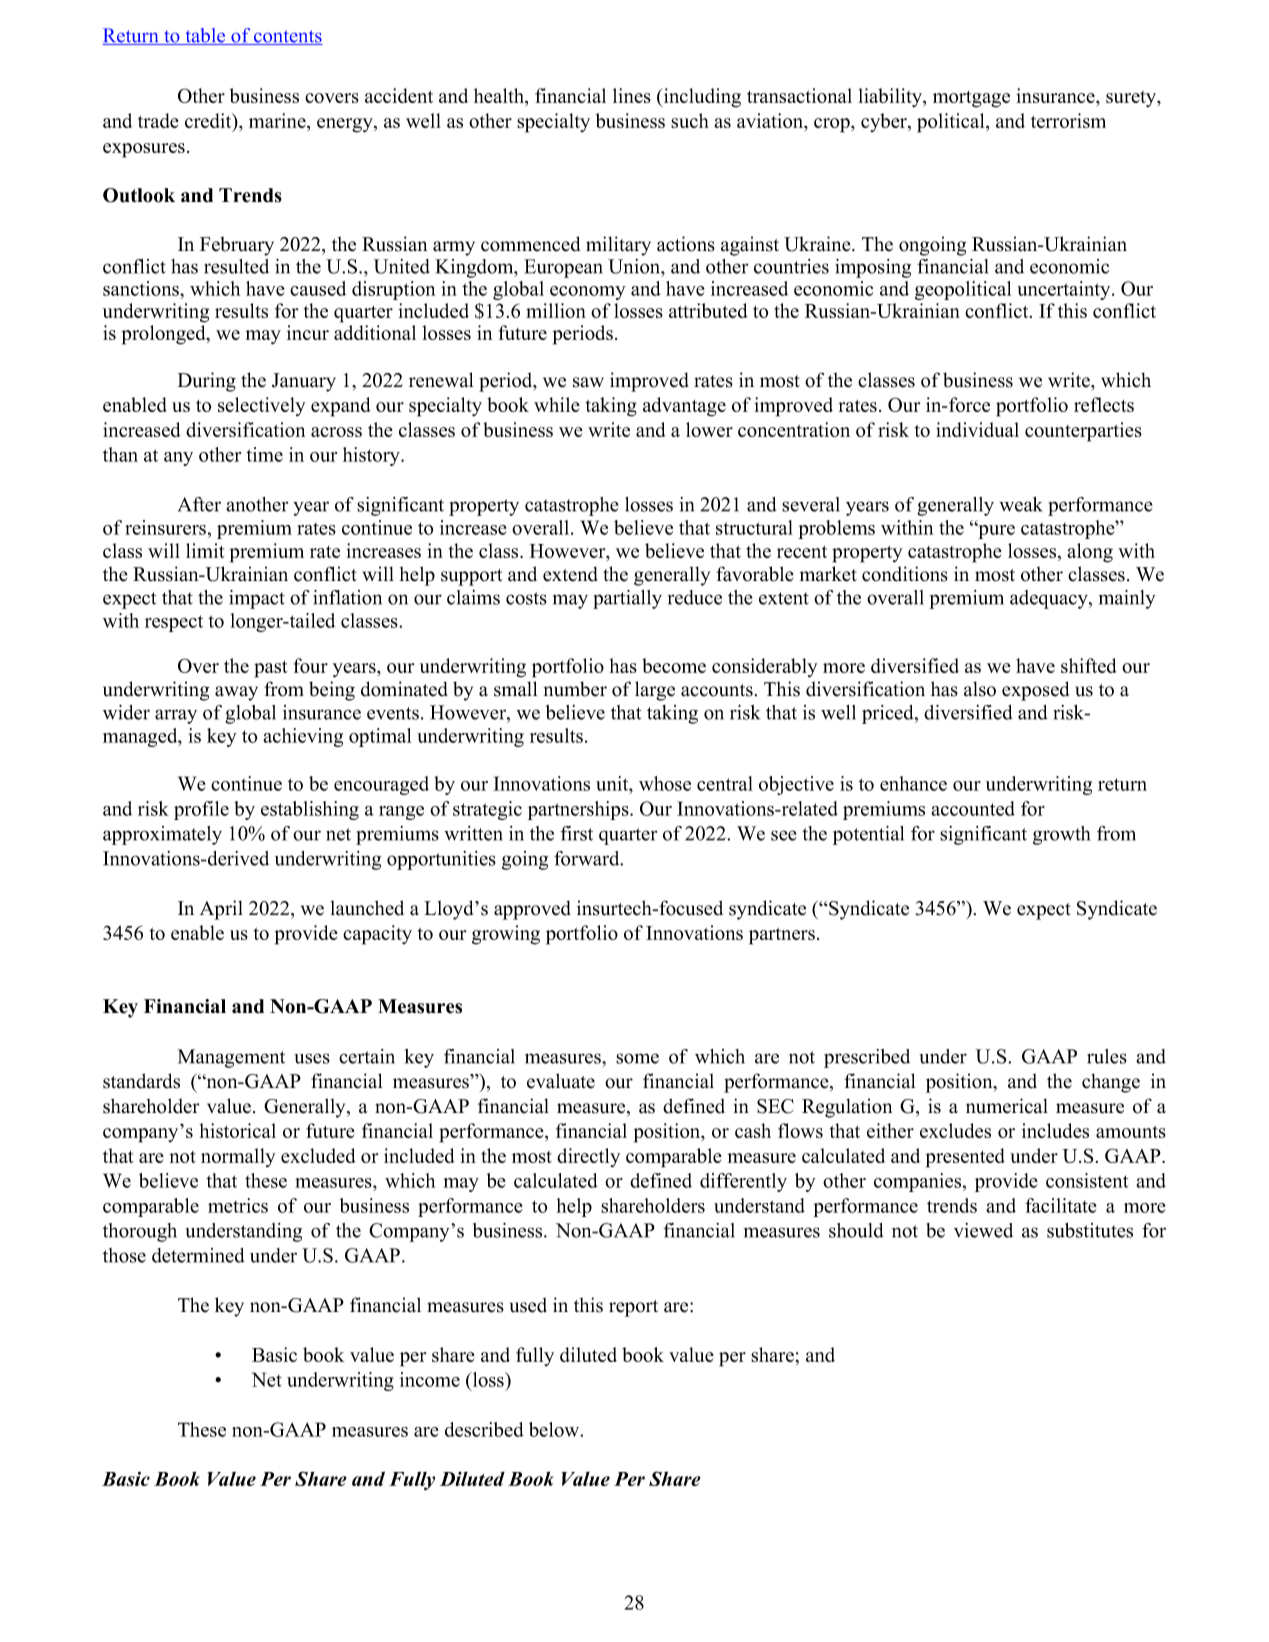 This screenshot has width=1269, height=1642. Describe the element at coordinates (971, 99) in the screenshot. I see `mortgage` at that location.
